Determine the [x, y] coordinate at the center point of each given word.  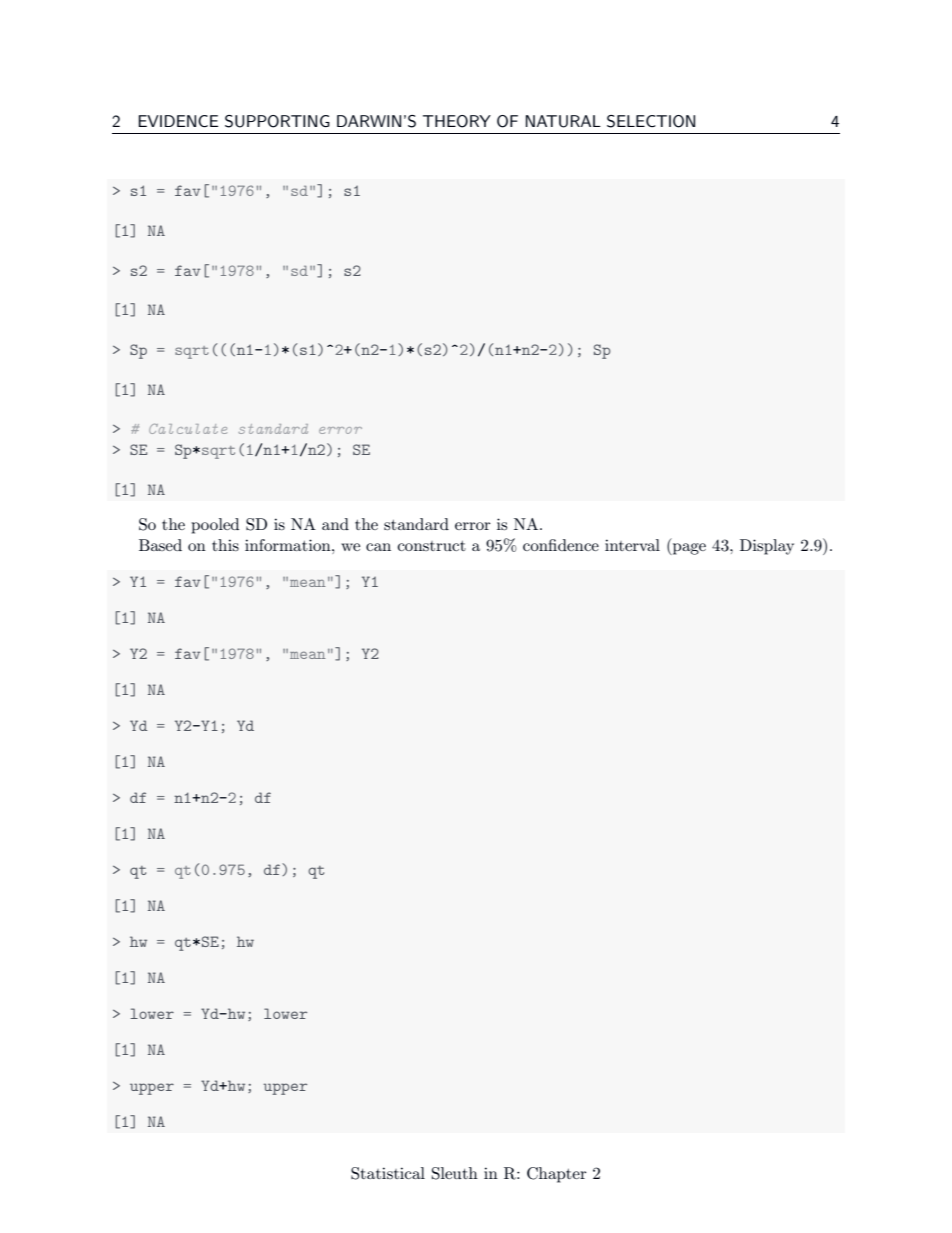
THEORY [457, 121]
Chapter [557, 1175]
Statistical [388, 1173]
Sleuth [455, 1173]
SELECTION [651, 121]
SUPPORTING [277, 121]
